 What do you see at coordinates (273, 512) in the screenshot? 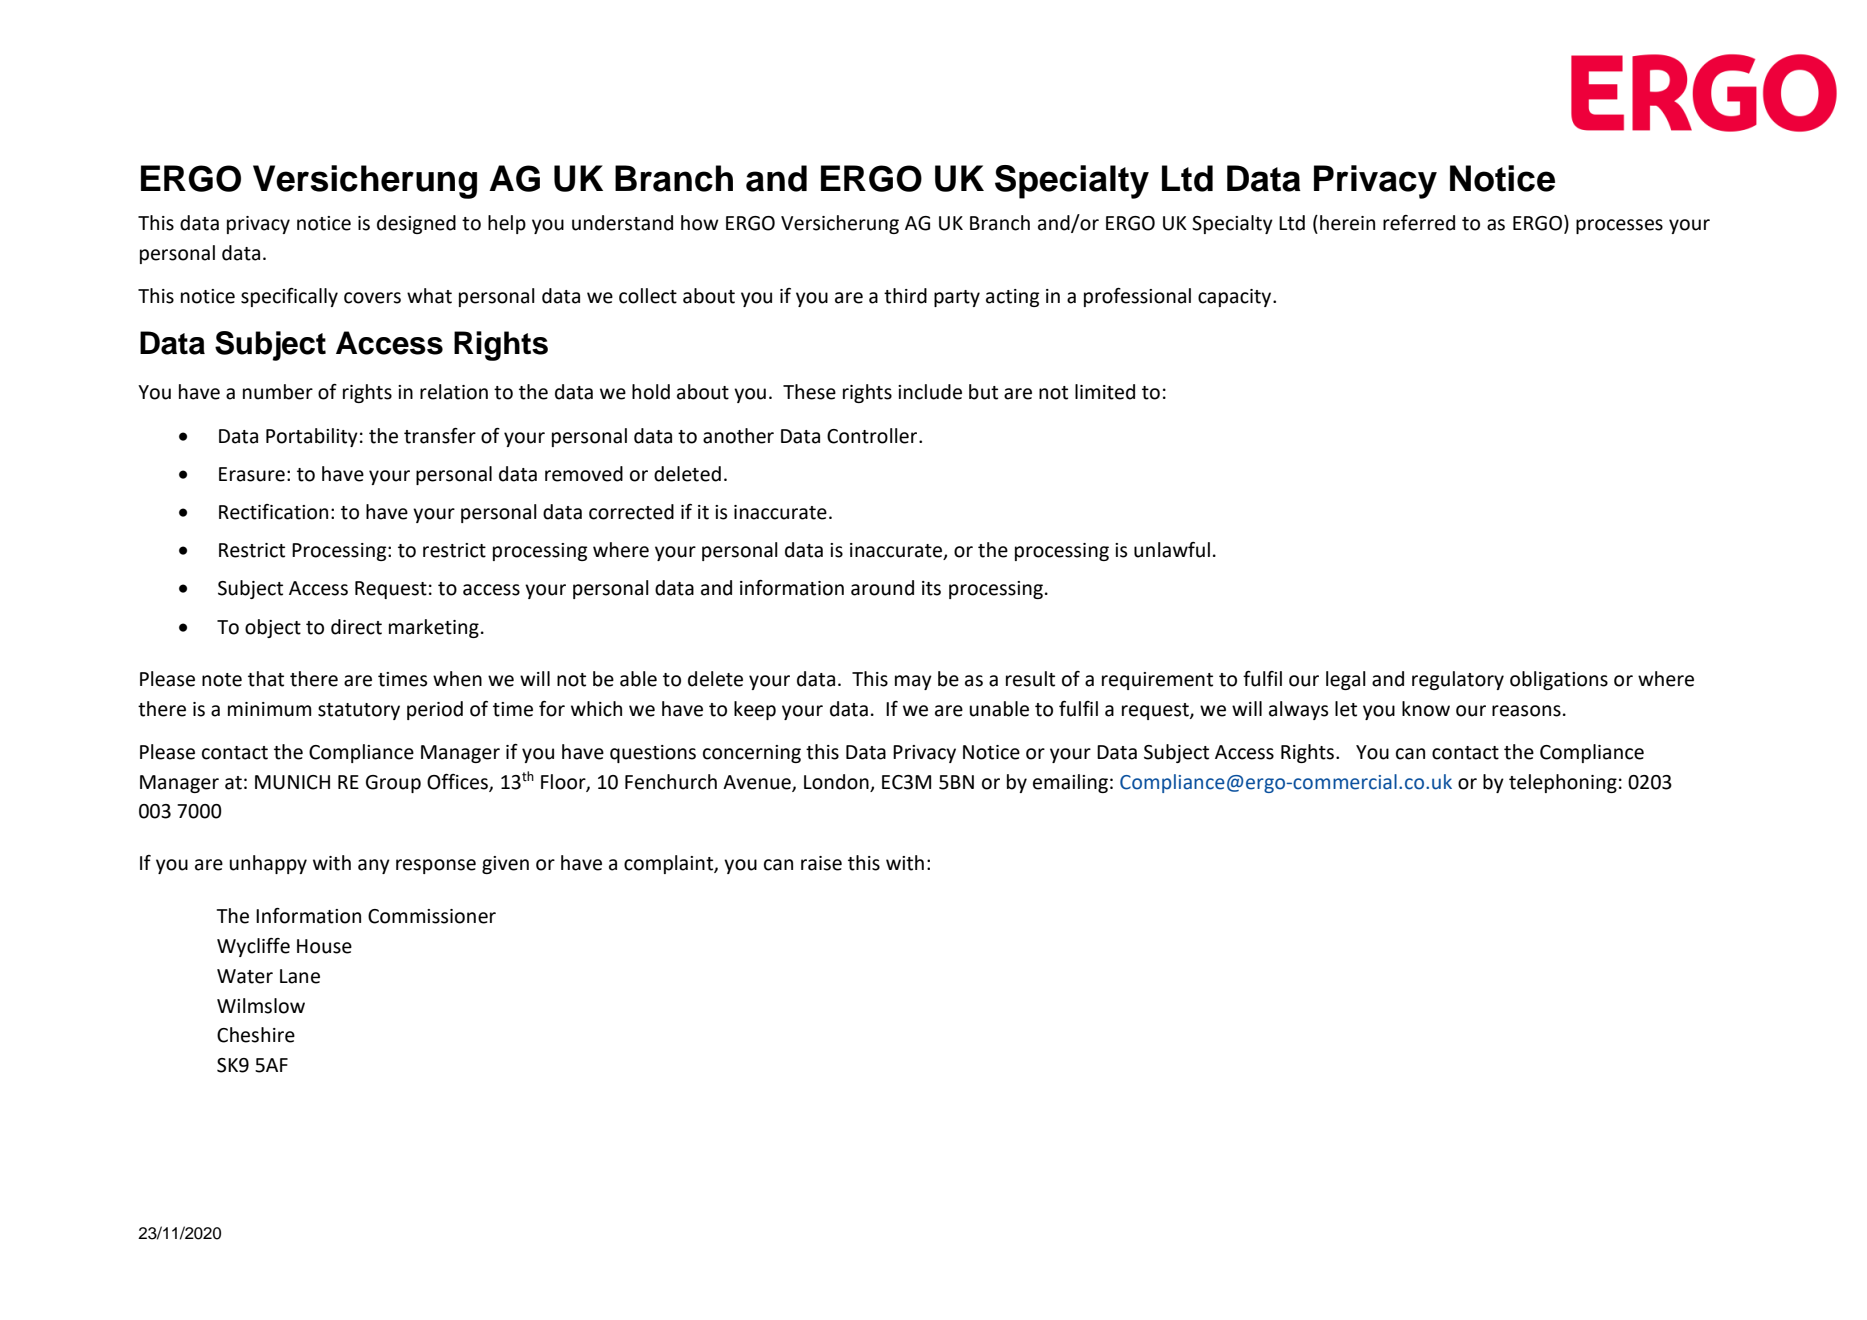
I see `Rectification` at bounding box center [273, 512].
